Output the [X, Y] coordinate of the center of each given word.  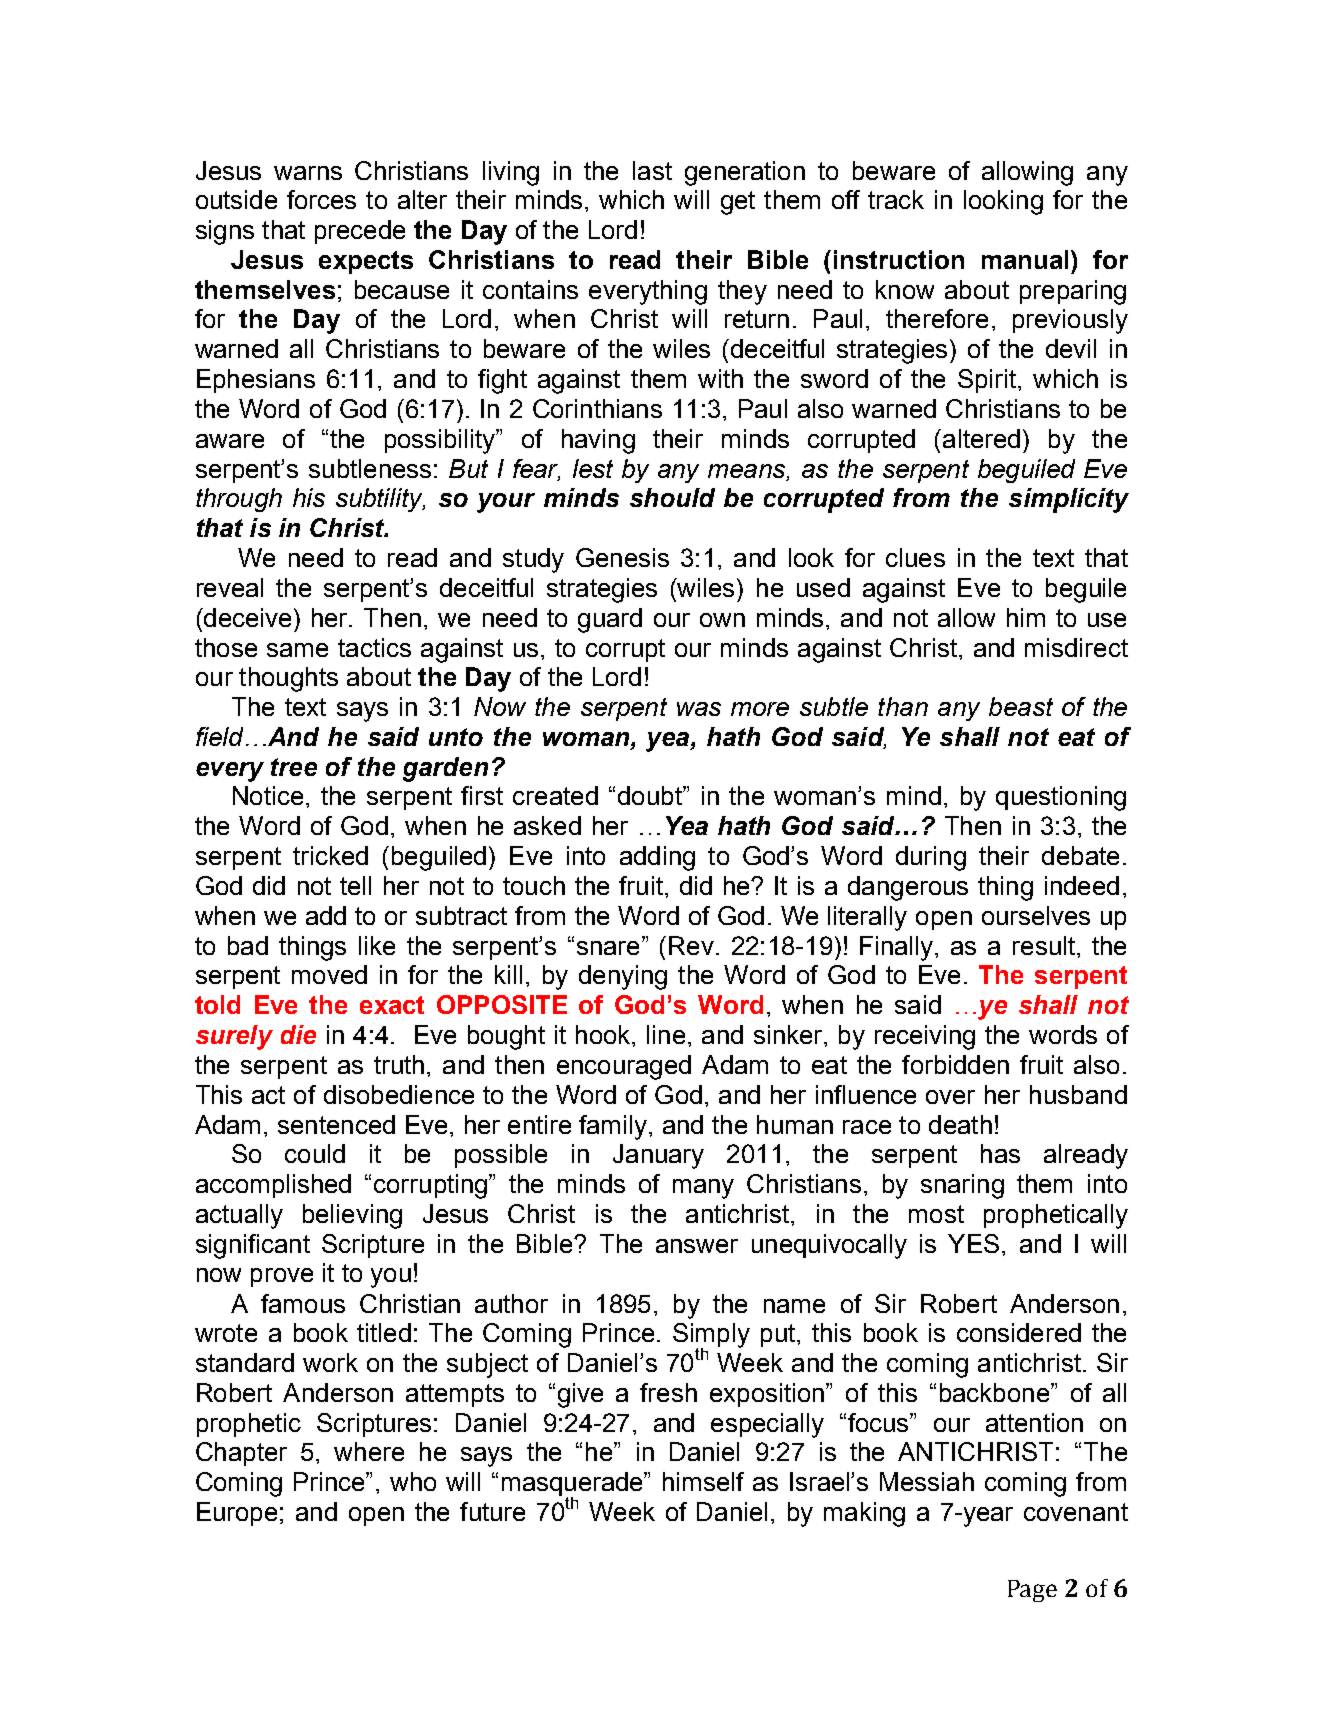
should [672, 497]
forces [321, 199]
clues [915, 557]
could [315, 1153]
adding [657, 858]
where [369, 1451]
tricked [330, 855]
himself [703, 1481]
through [239, 500]
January [658, 1156]
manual [1025, 259]
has [1000, 1153]
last [652, 170]
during [931, 858]
